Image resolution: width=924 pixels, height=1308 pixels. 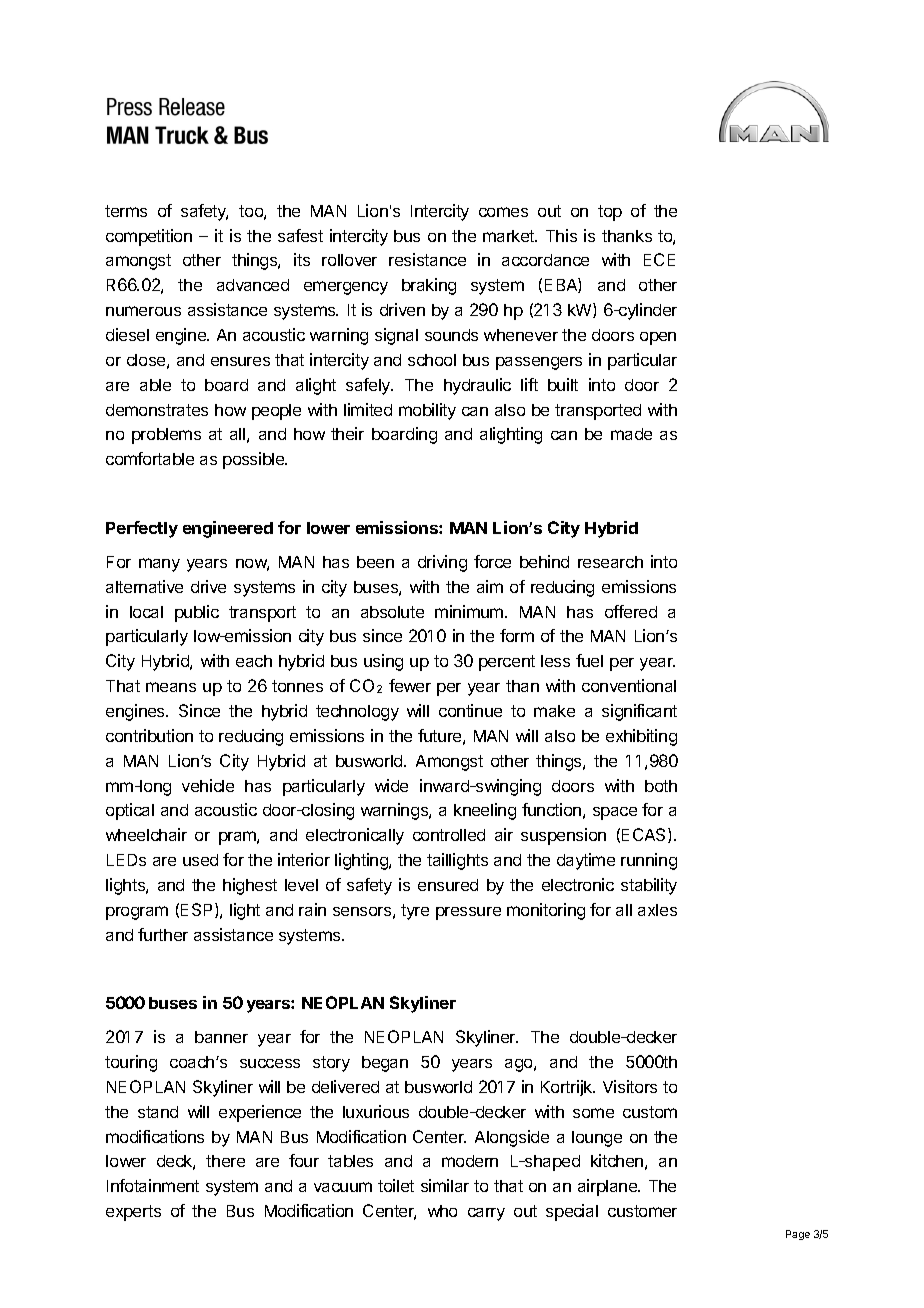 I want to click on continue, so click(x=470, y=710).
